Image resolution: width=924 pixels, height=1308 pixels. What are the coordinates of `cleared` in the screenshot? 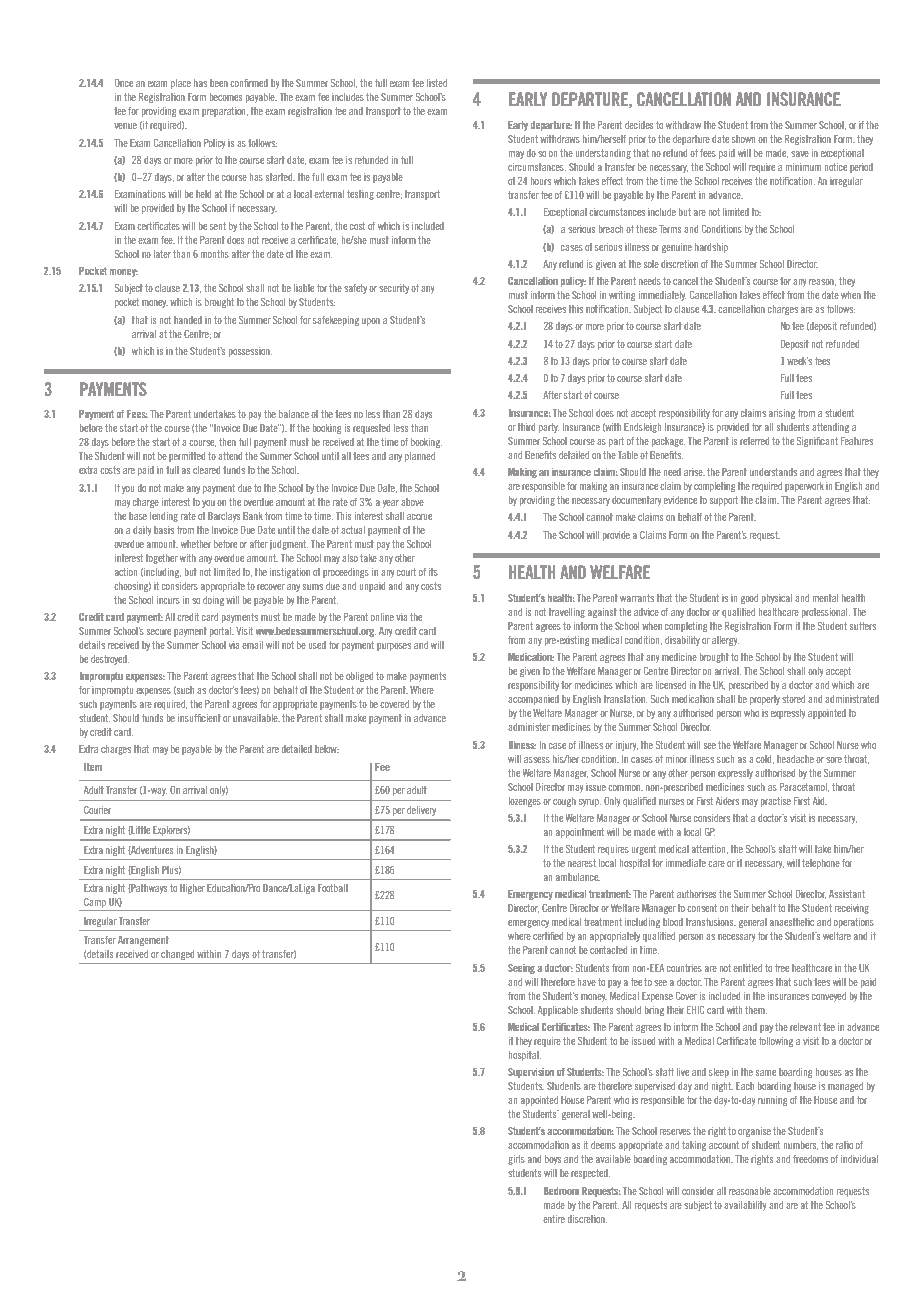 It's located at (206, 470).
